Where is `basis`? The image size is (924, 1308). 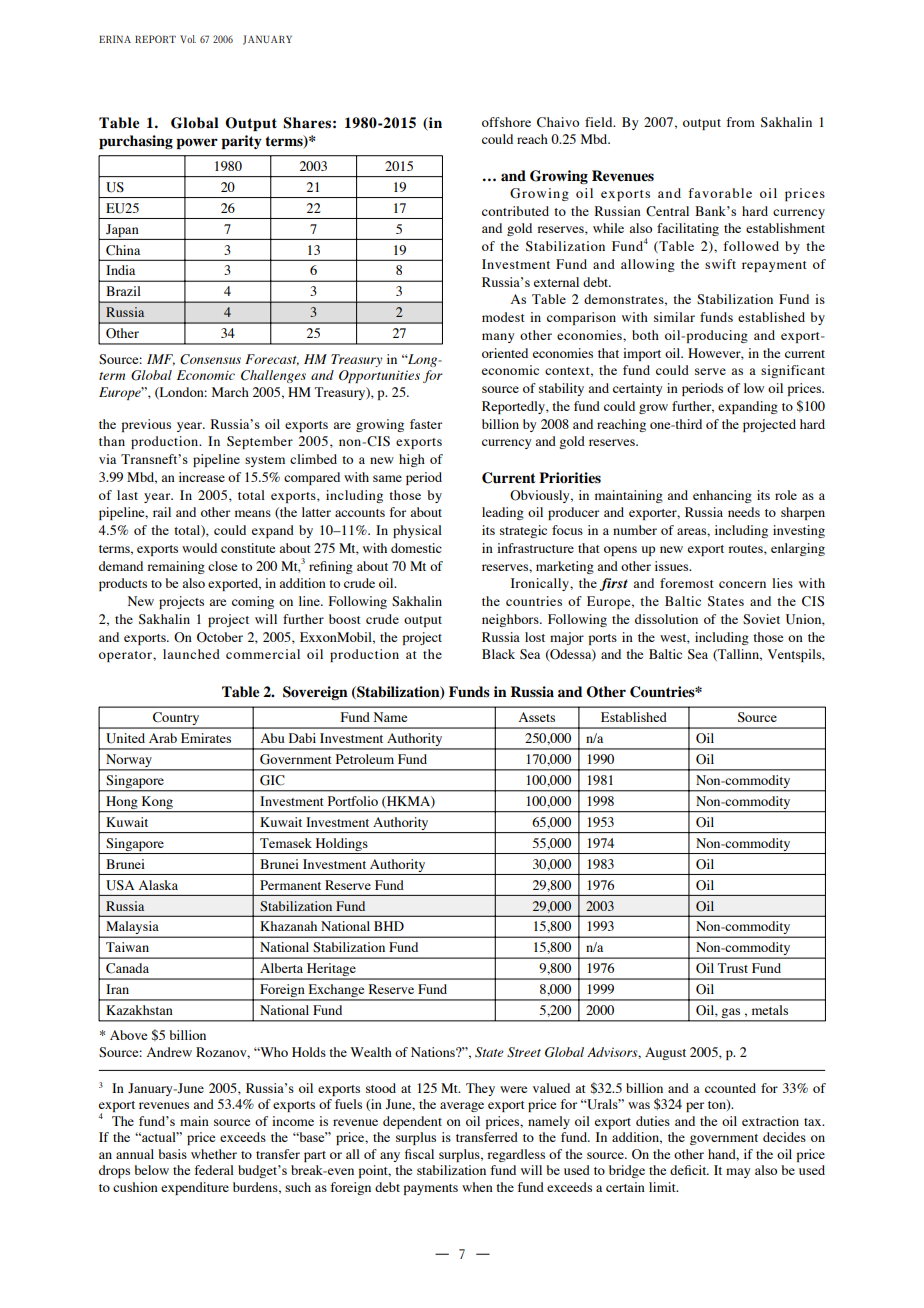 basis is located at coordinates (172, 1154).
